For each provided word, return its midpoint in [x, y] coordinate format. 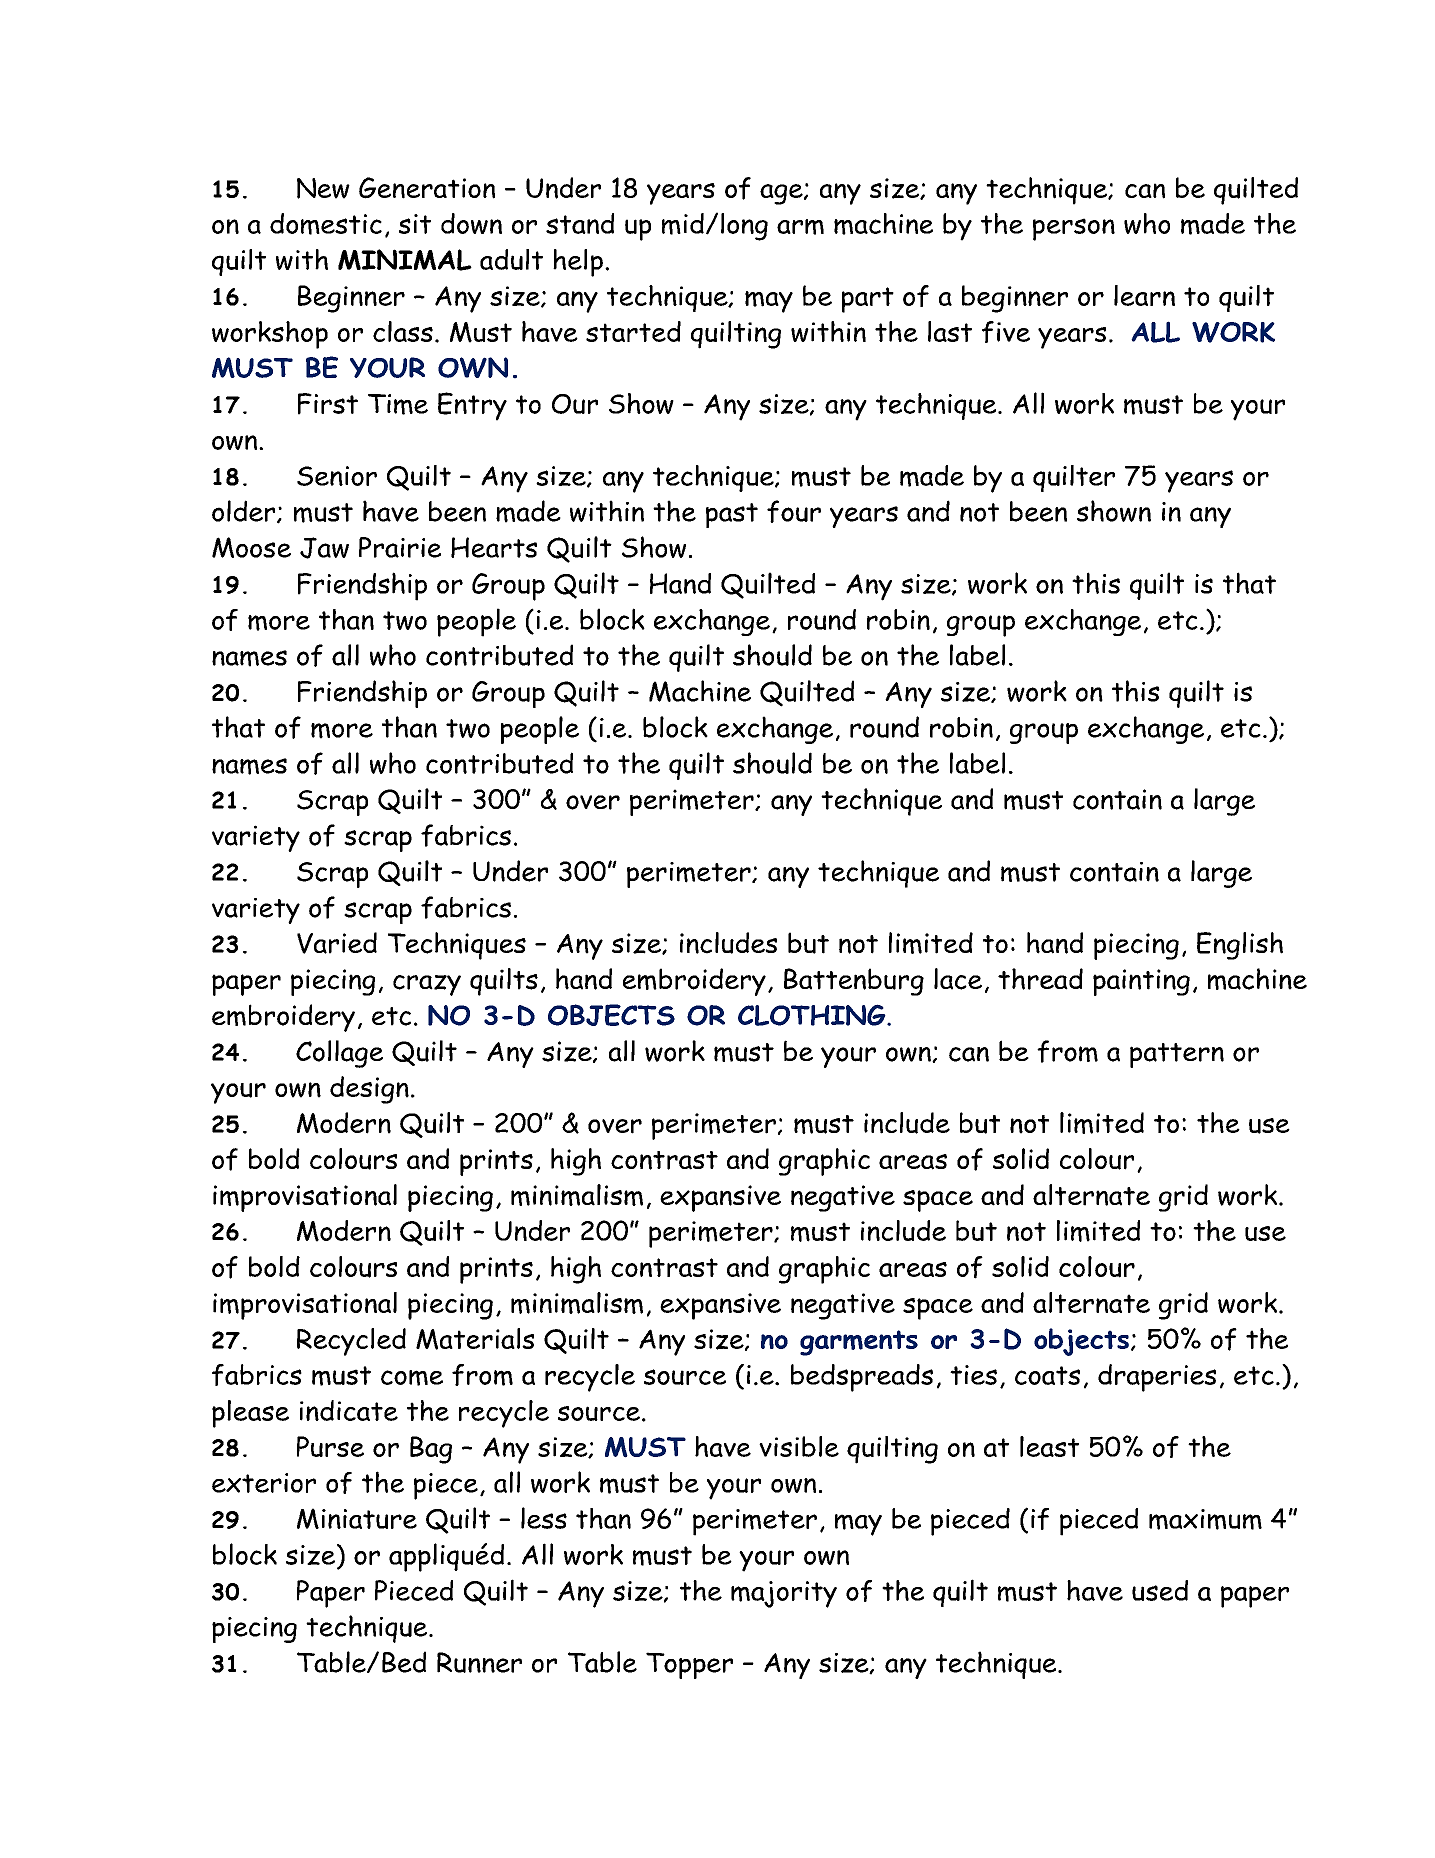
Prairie [400, 547]
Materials [475, 1339]
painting [1141, 982]
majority [784, 1594]
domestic [326, 224]
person [1074, 229]
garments [859, 1343]
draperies [1157, 1378]
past [732, 515]
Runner [479, 1662]
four [794, 511]
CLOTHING [813, 1015]
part [868, 300]
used [1160, 1590]
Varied [337, 943]
